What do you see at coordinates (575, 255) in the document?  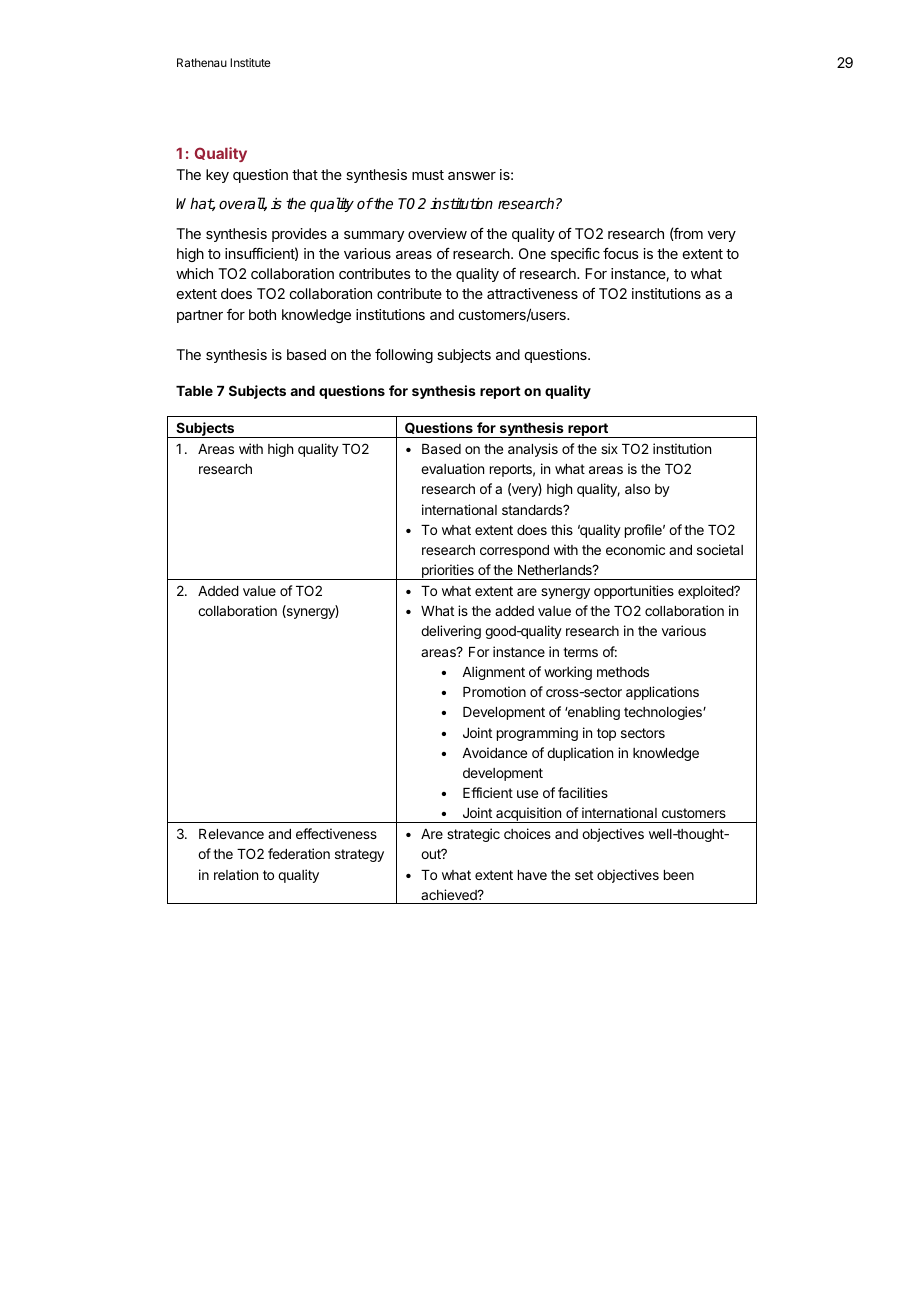 I see `specific` at bounding box center [575, 255].
